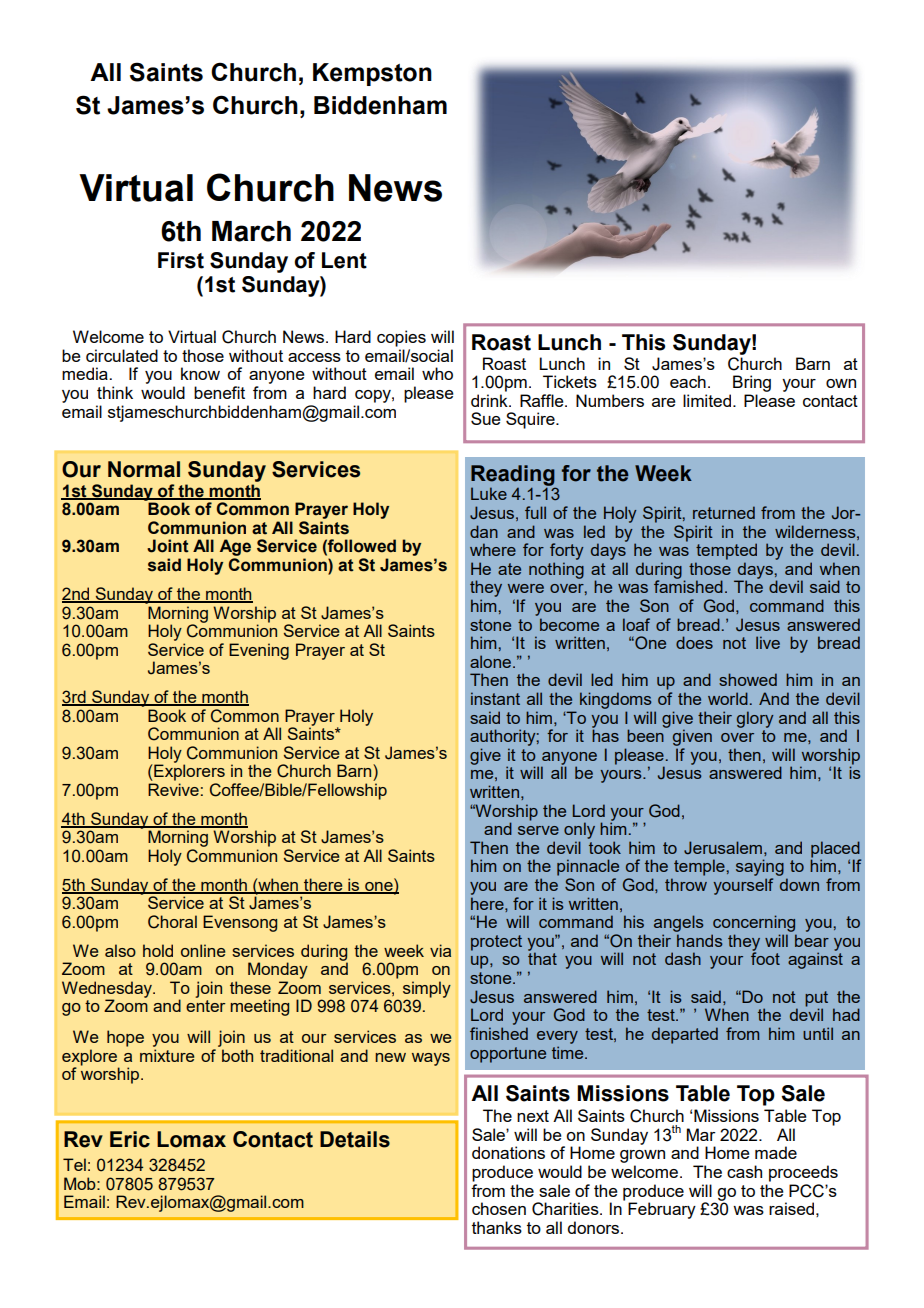  Describe the element at coordinates (496, 943) in the screenshot. I see `protect` at that location.
